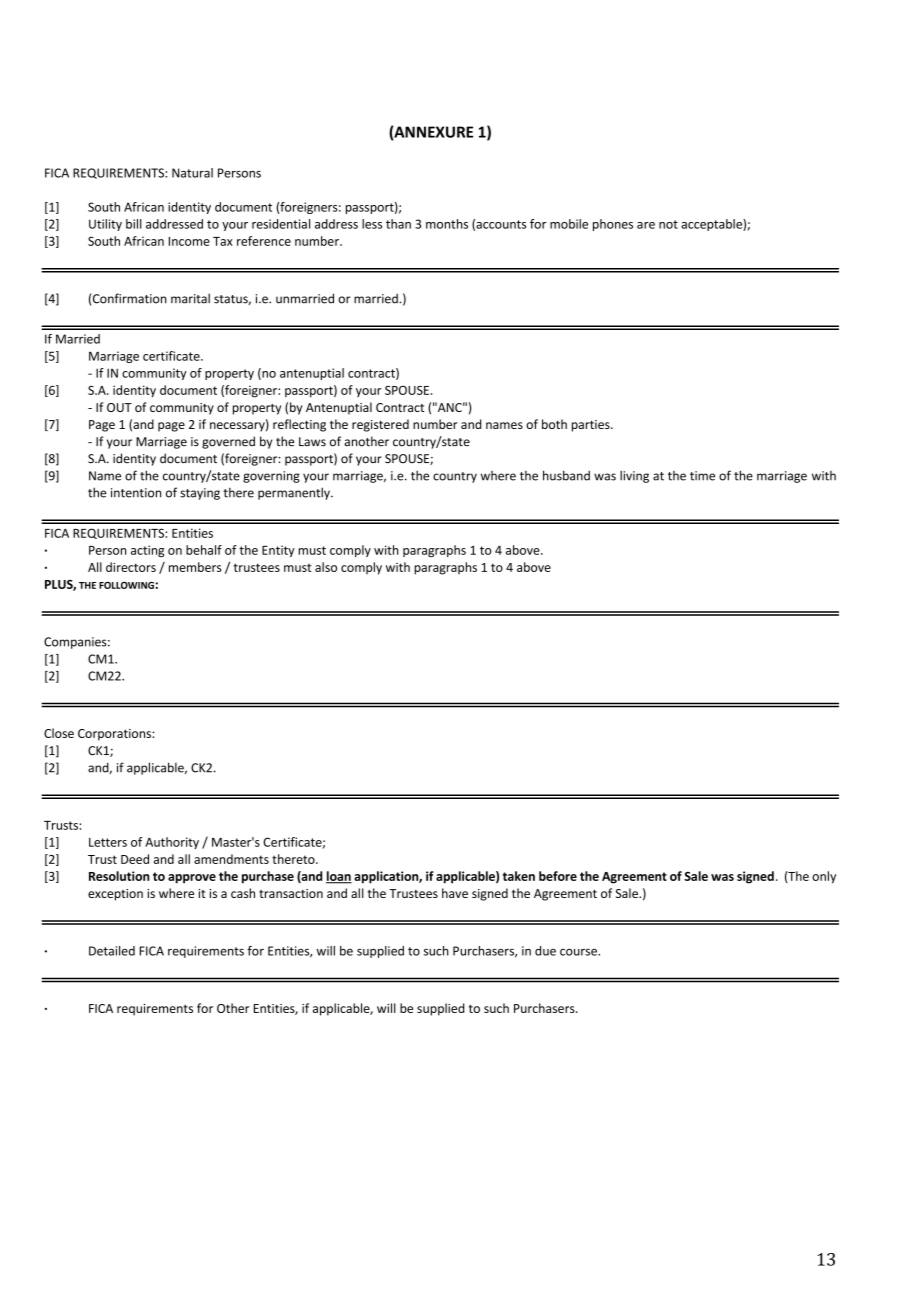  What do you see at coordinates (447, 224) in the document?
I see `months` at bounding box center [447, 224].
